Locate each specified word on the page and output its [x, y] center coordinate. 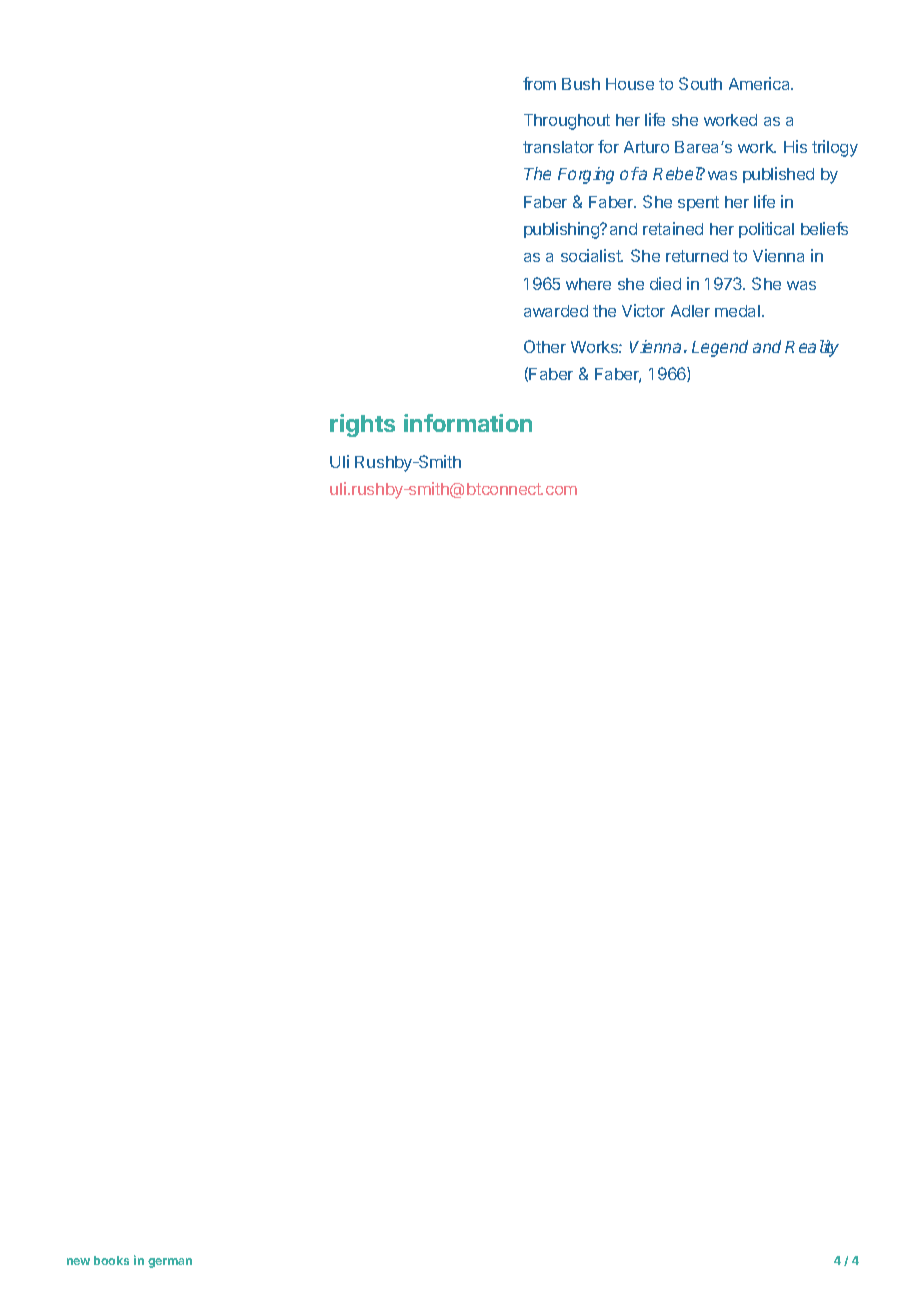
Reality [812, 348]
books [111, 1260]
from [539, 83]
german [170, 1263]
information [468, 423]
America [761, 83]
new [78, 1261]
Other [545, 346]
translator [558, 147]
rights [362, 425]
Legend [720, 348]
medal [739, 311]
